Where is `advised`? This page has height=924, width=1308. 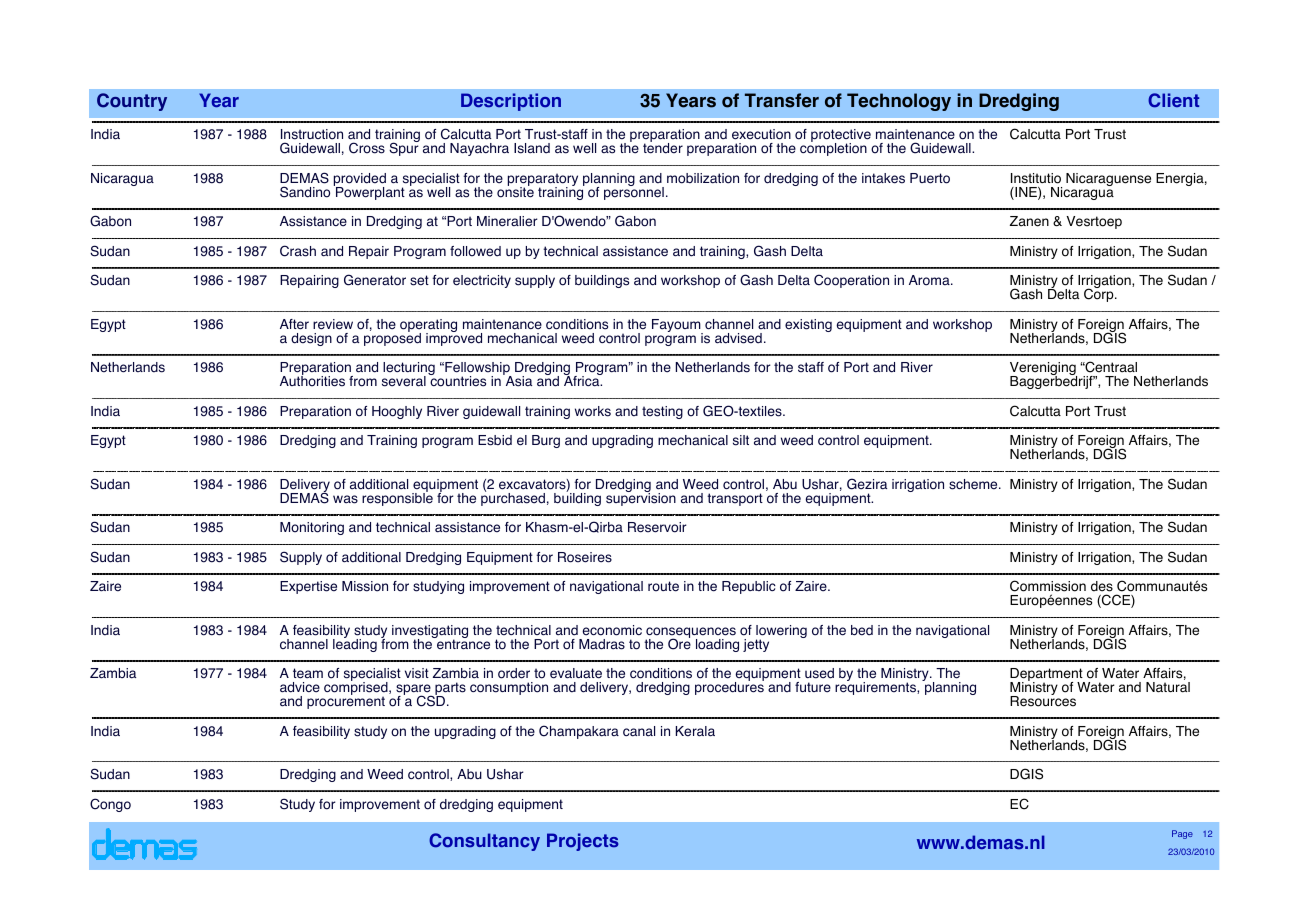 advised is located at coordinates (738, 338).
